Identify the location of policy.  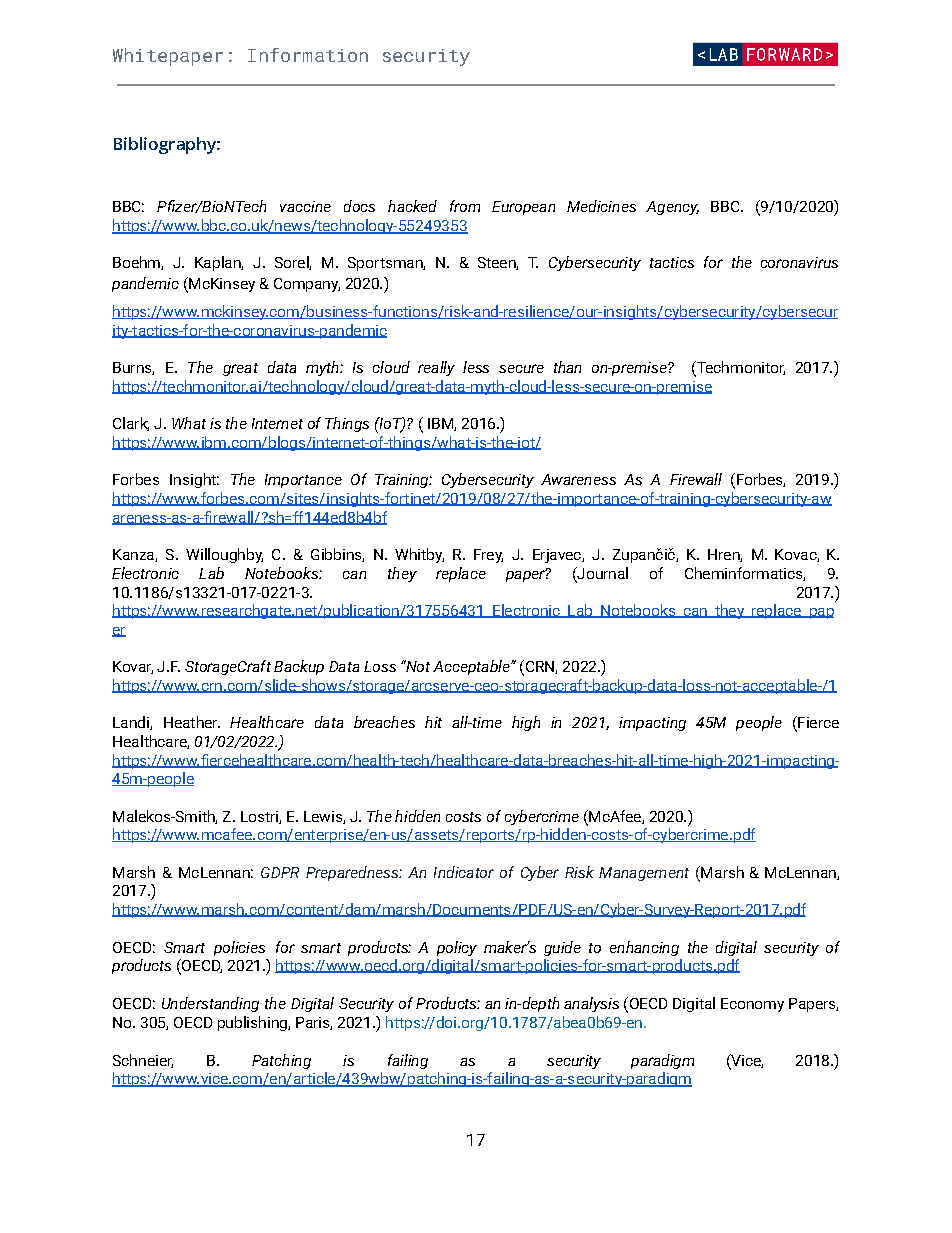
(457, 948).
